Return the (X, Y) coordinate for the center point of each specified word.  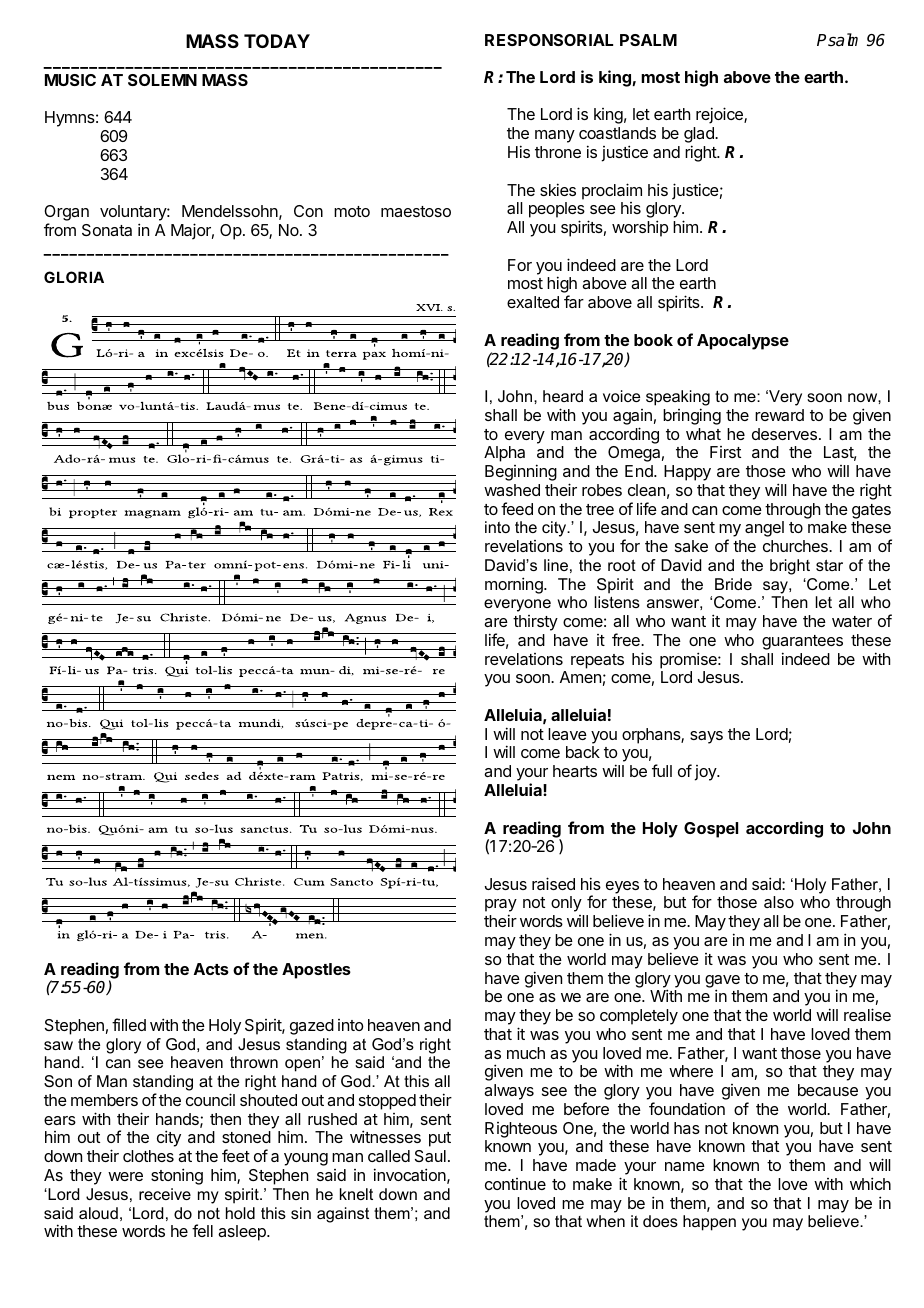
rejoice (720, 115)
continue (515, 1184)
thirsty (535, 623)
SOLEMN (162, 80)
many (555, 136)
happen (709, 1223)
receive (165, 1194)
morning (515, 585)
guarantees (802, 642)
